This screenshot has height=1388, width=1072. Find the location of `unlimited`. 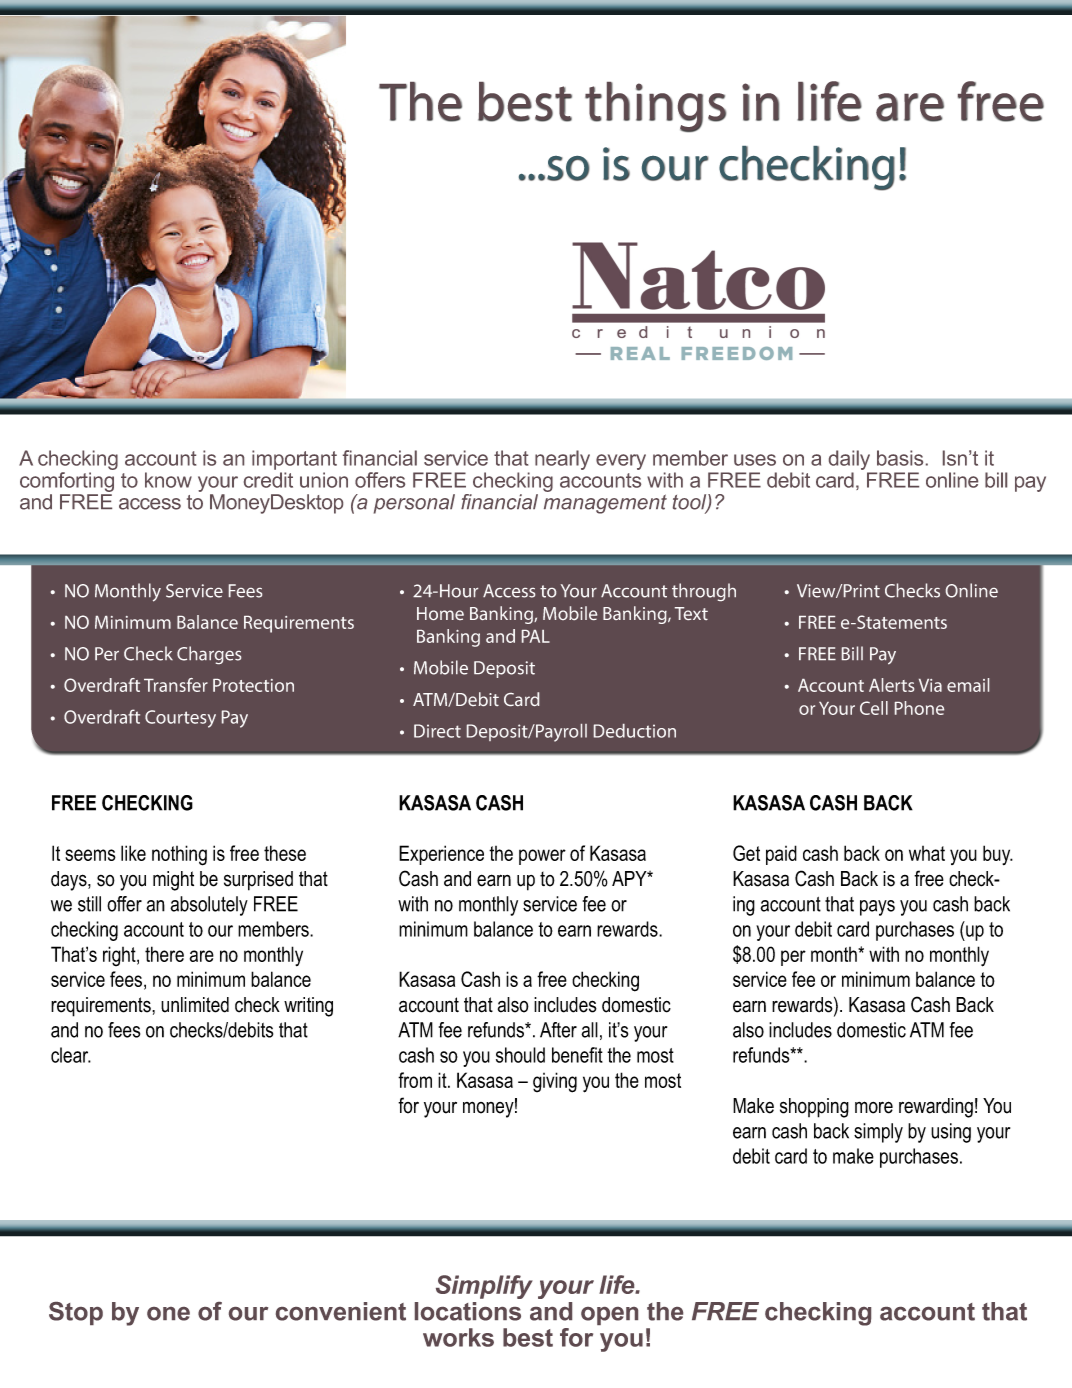

unlimited is located at coordinates (195, 1005).
